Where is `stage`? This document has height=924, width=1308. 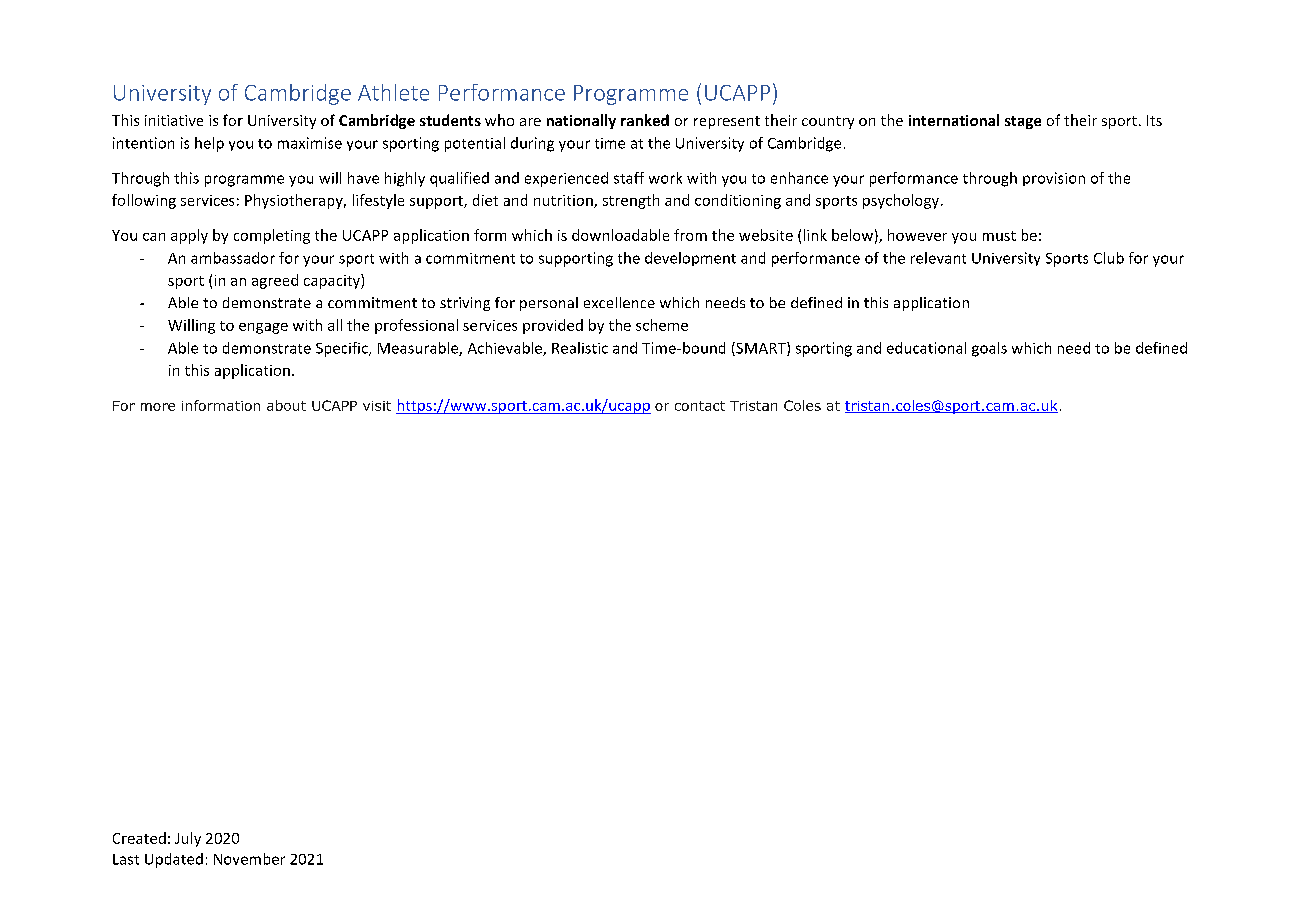
stage is located at coordinates (1023, 122).
